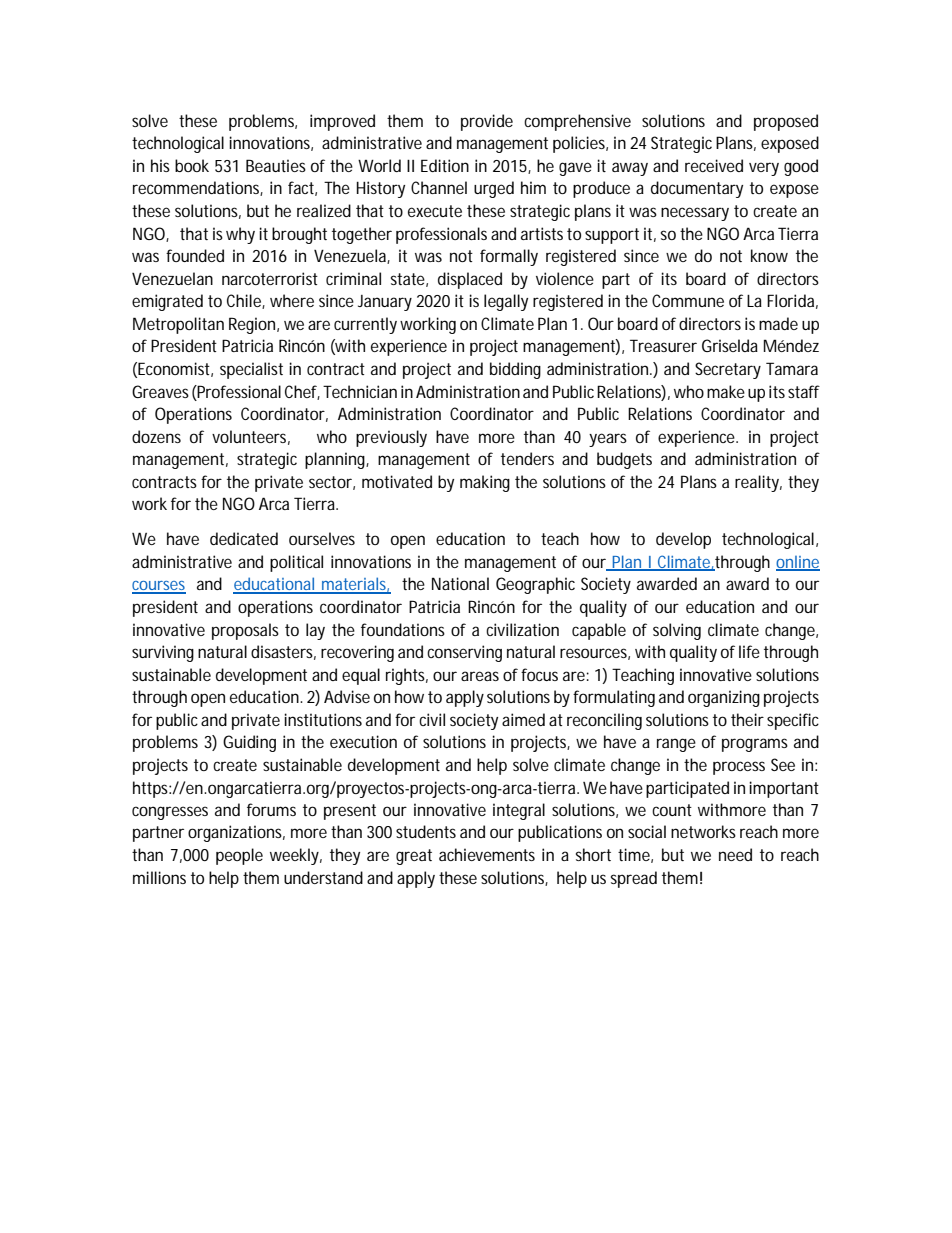 The width and height of the image is (952, 1233). Describe the element at coordinates (239, 856) in the image. I see `people` at that location.
